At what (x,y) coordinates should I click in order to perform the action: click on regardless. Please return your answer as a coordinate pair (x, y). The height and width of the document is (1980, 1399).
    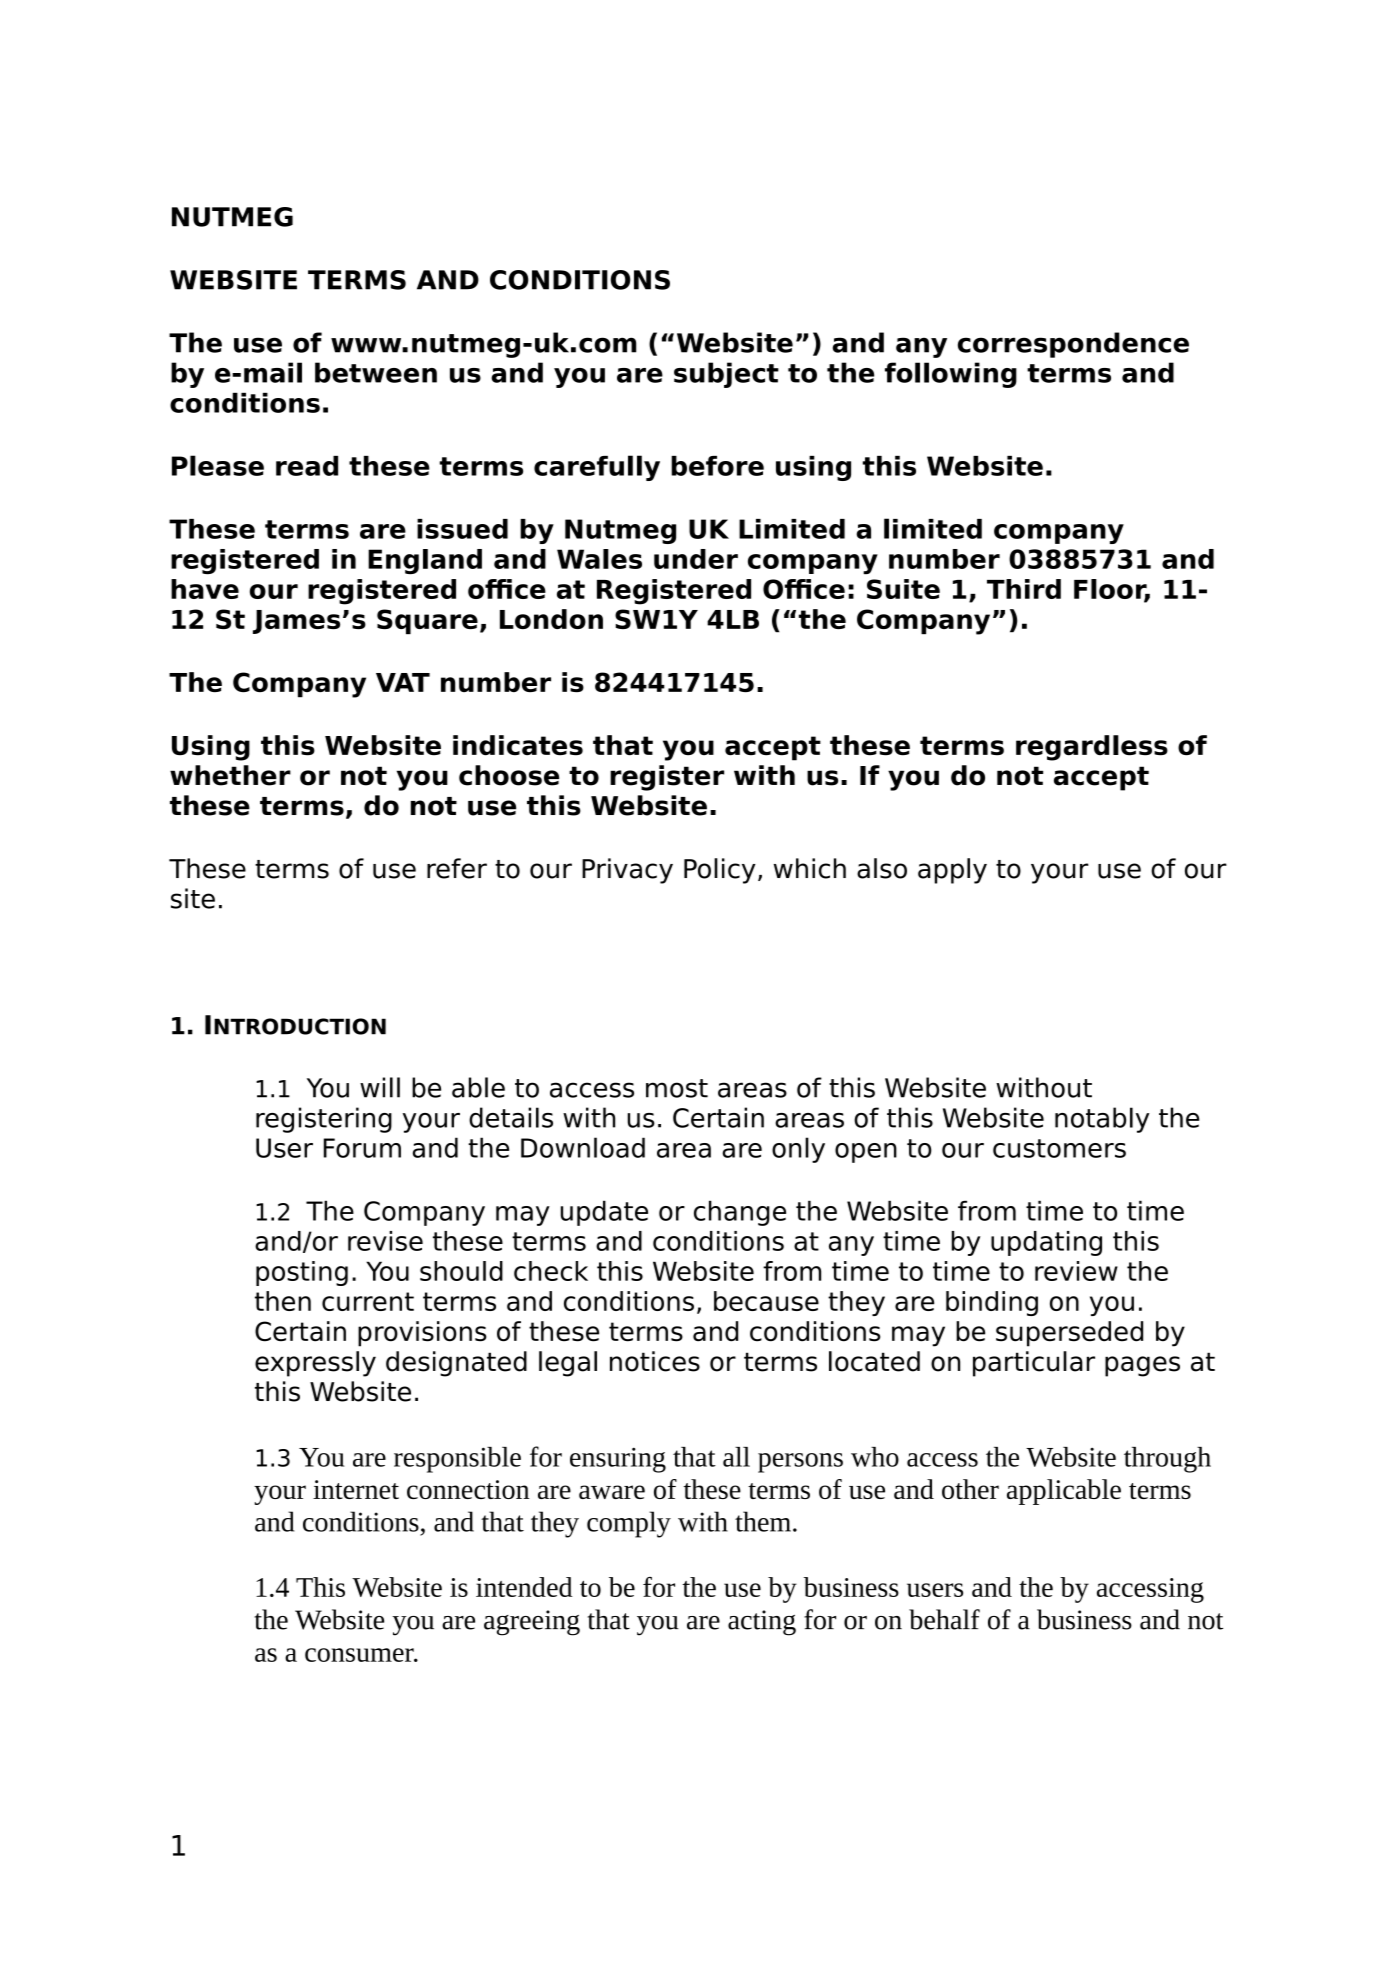
    Looking at the image, I should click on (1092, 748).
